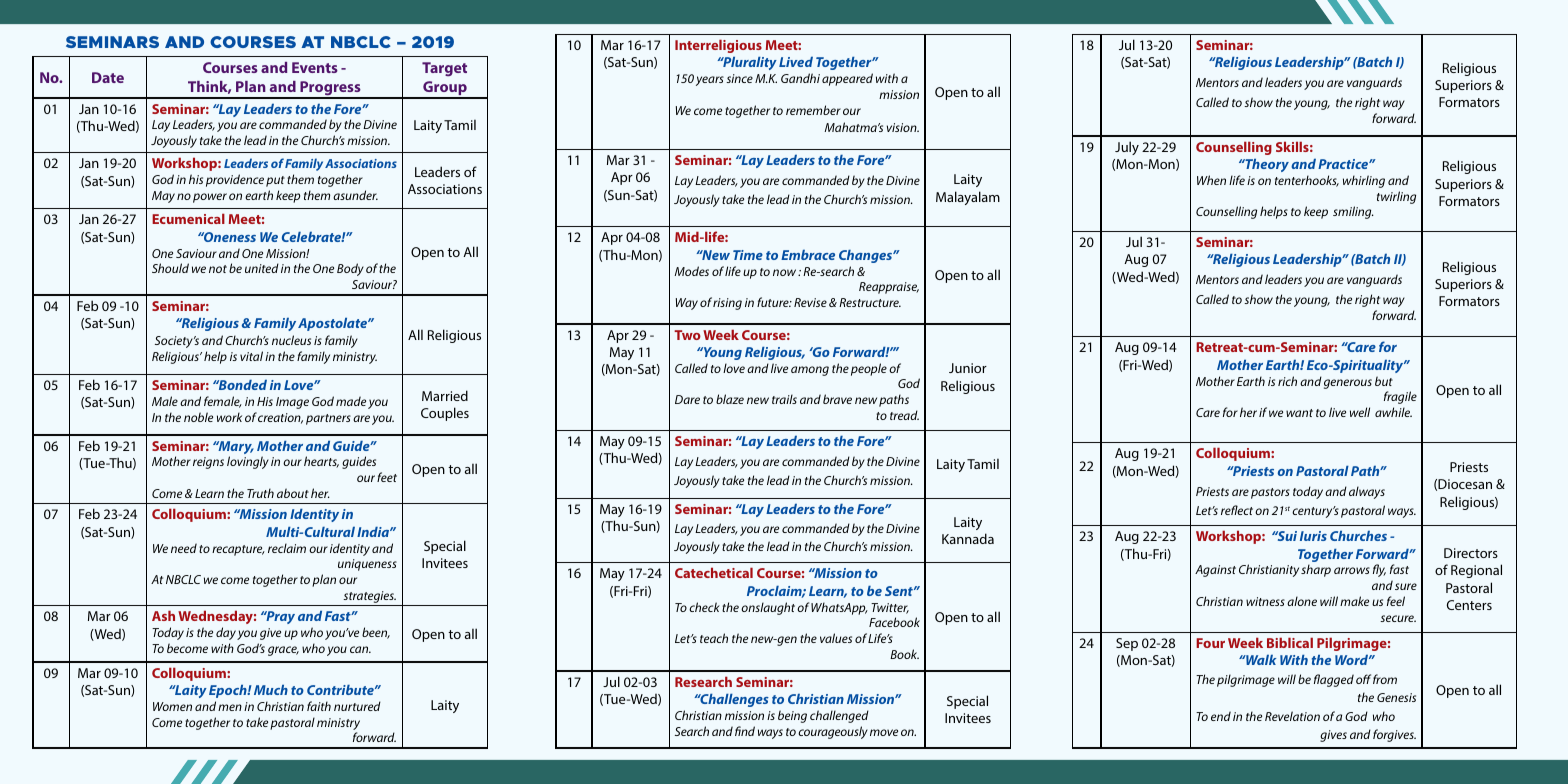 This screenshot has height=784, width=1568. Describe the element at coordinates (808, 255) in the screenshot. I see `Embrace` at that location.
